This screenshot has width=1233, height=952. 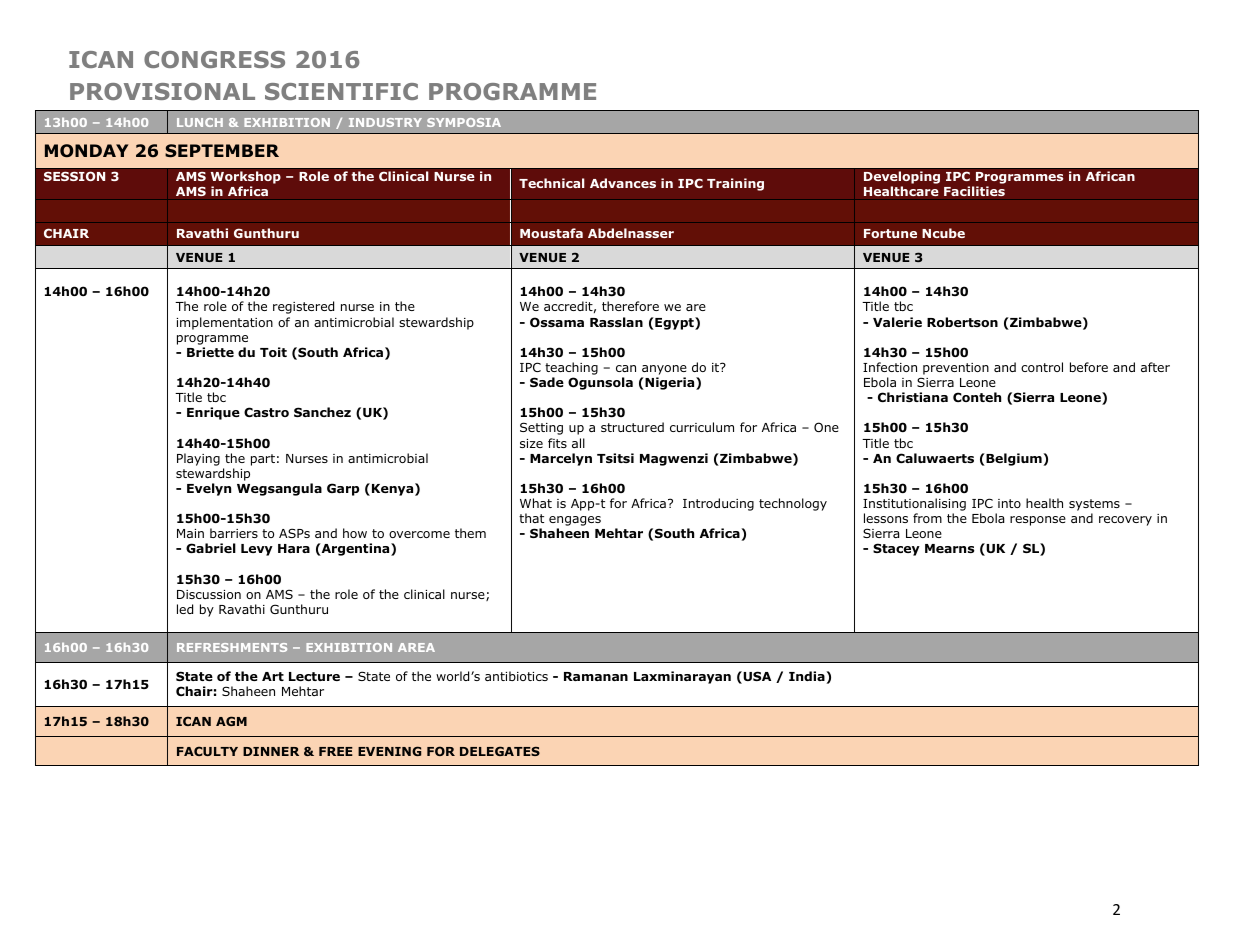 I want to click on India, so click(x=808, y=677).
